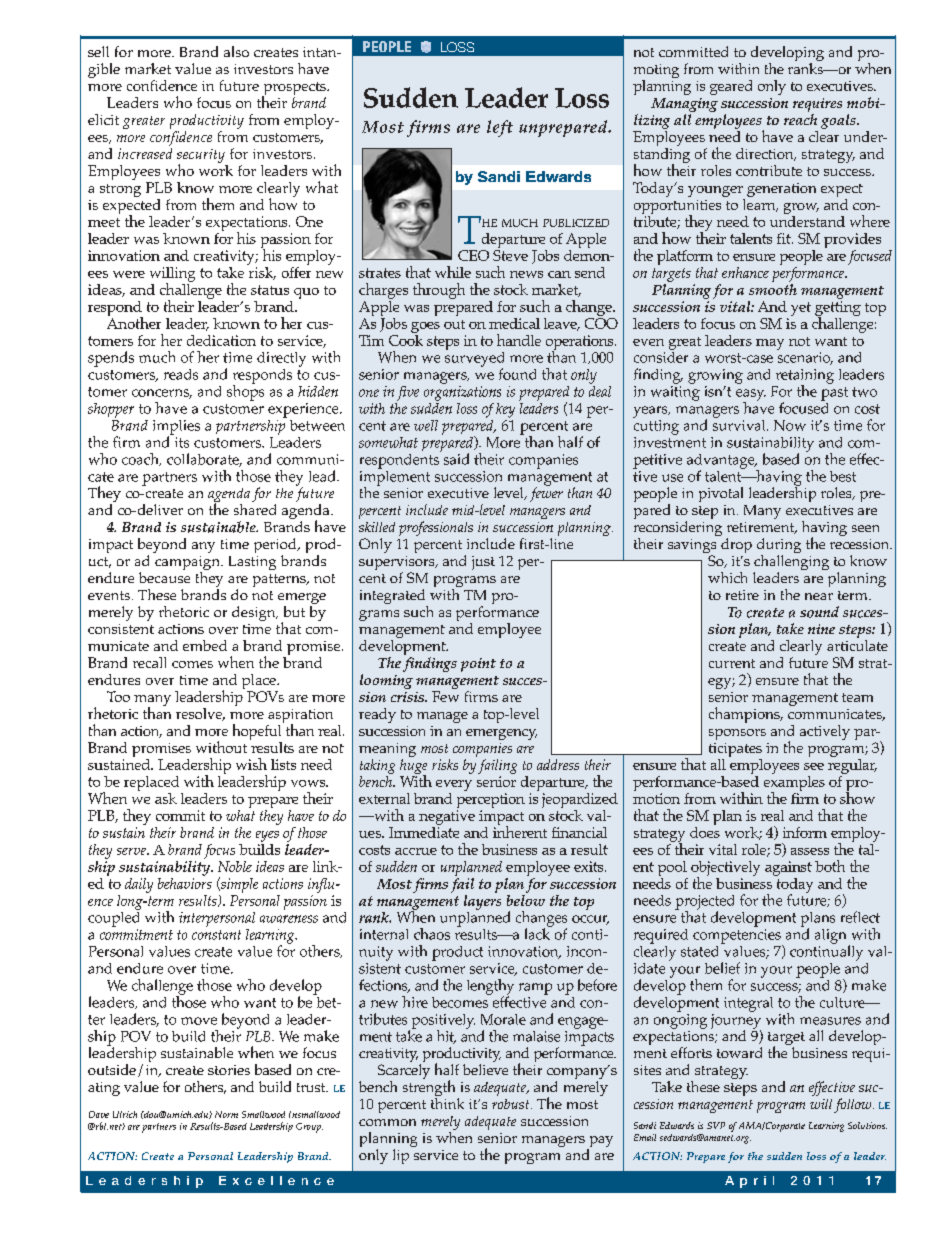 This document has width=952, height=1233. I want to click on robust, so click(512, 1104).
